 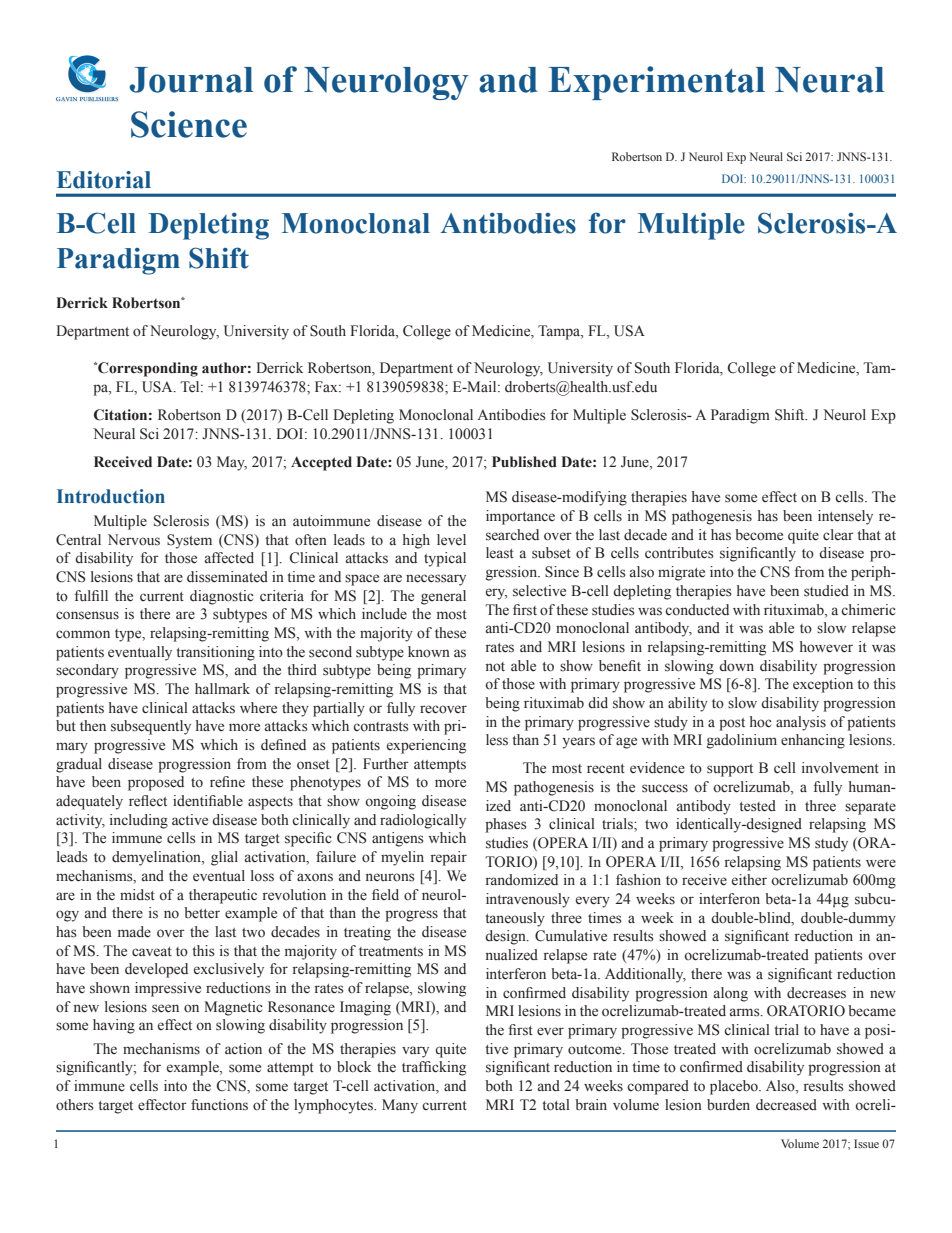 I want to click on repair, so click(x=449, y=858).
